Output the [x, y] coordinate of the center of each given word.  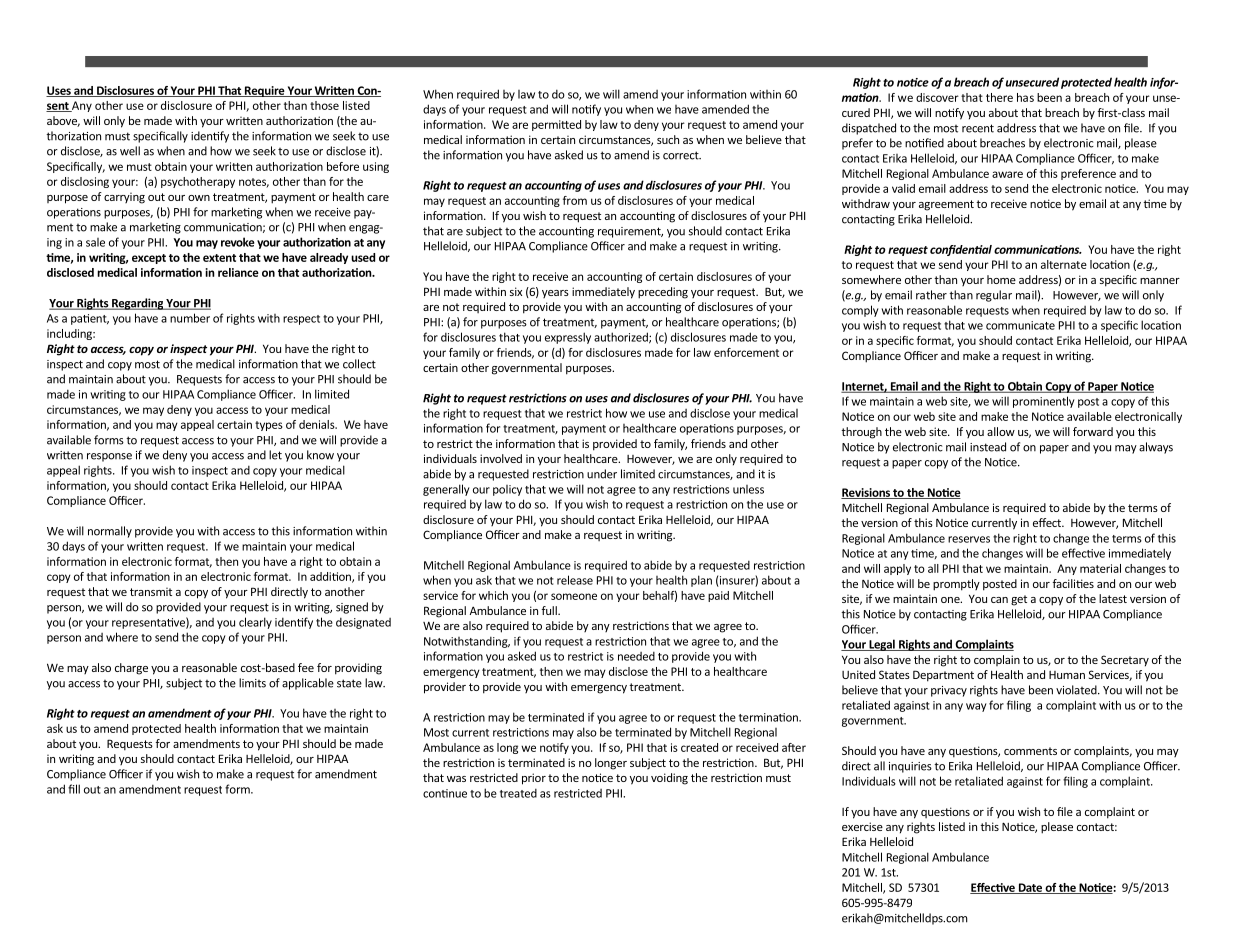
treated [518, 793]
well [130, 151]
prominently [1044, 402]
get [1019, 600]
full [550, 610]
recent [978, 128]
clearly [255, 623]
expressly [568, 338]
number [190, 318]
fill [74, 789]
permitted [556, 125]
